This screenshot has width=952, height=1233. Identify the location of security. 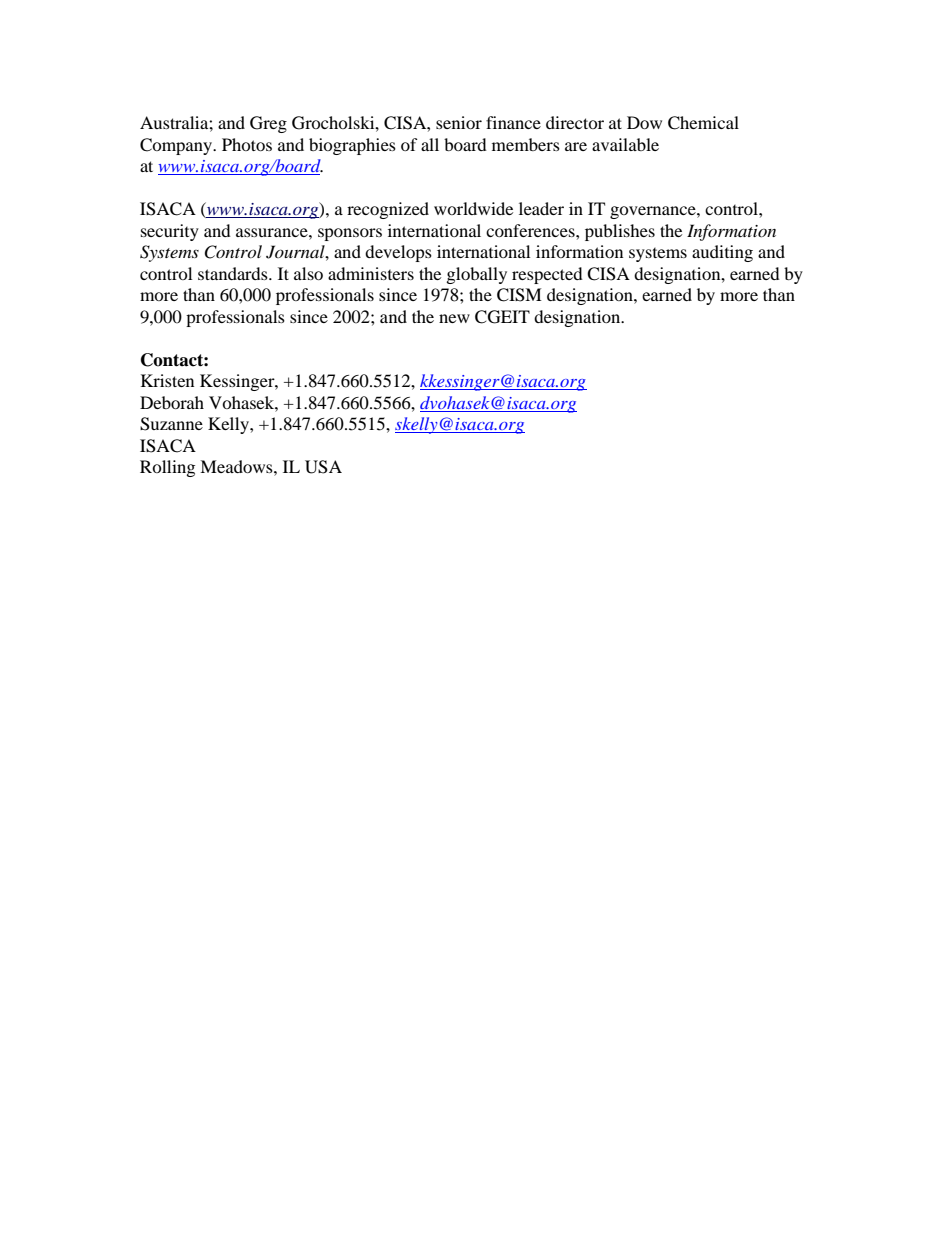
(170, 232).
